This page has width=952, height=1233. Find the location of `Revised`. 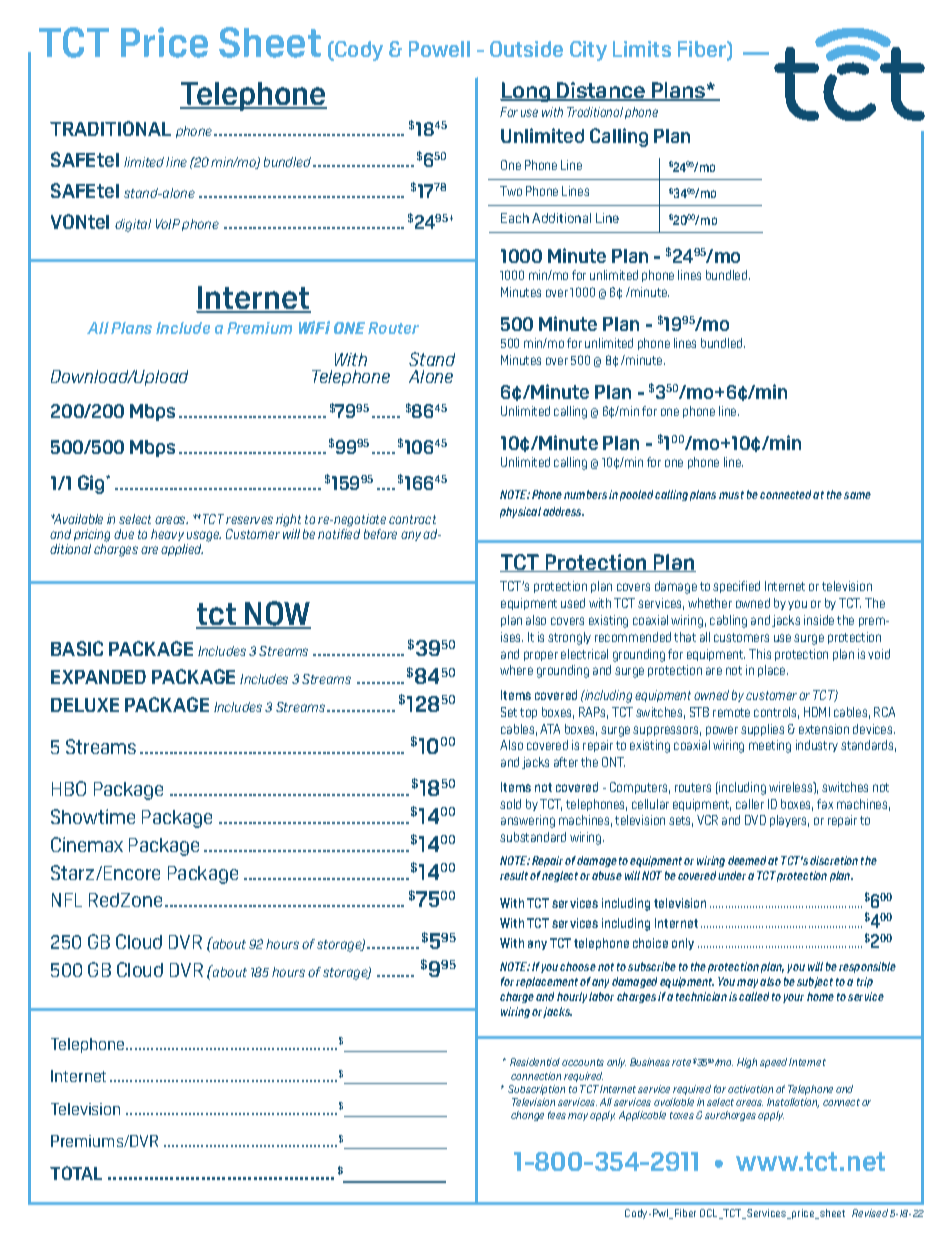

Revised is located at coordinates (870, 1213).
